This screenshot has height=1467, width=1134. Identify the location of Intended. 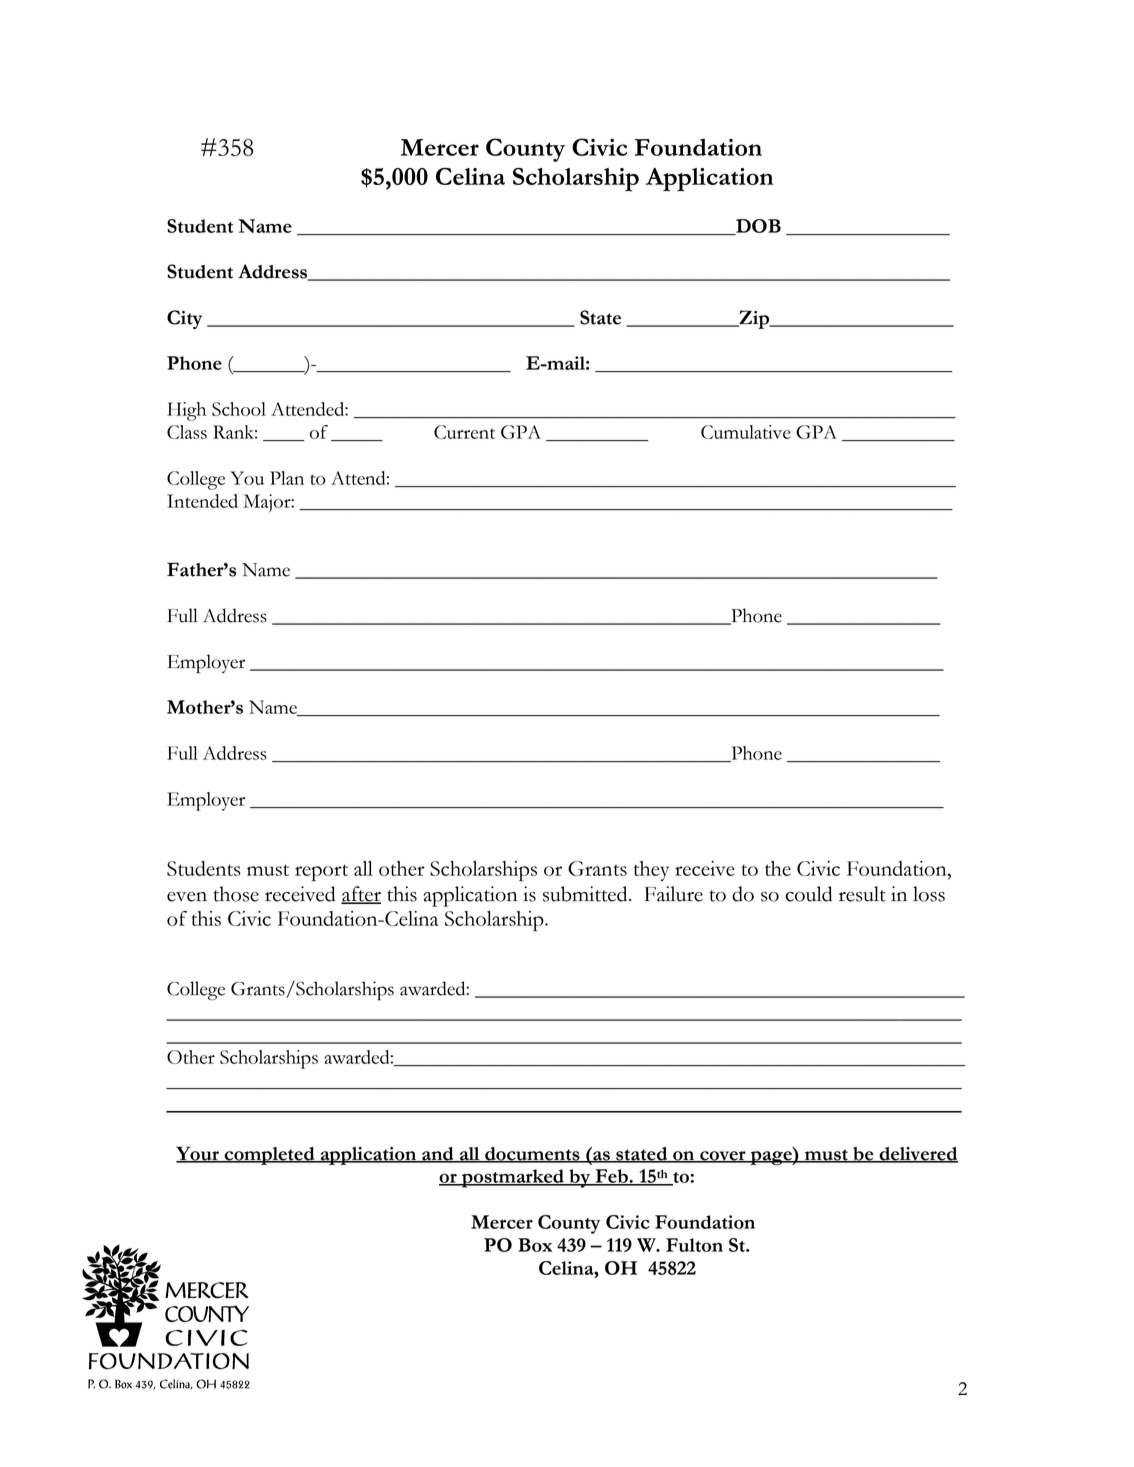
(202, 501).
